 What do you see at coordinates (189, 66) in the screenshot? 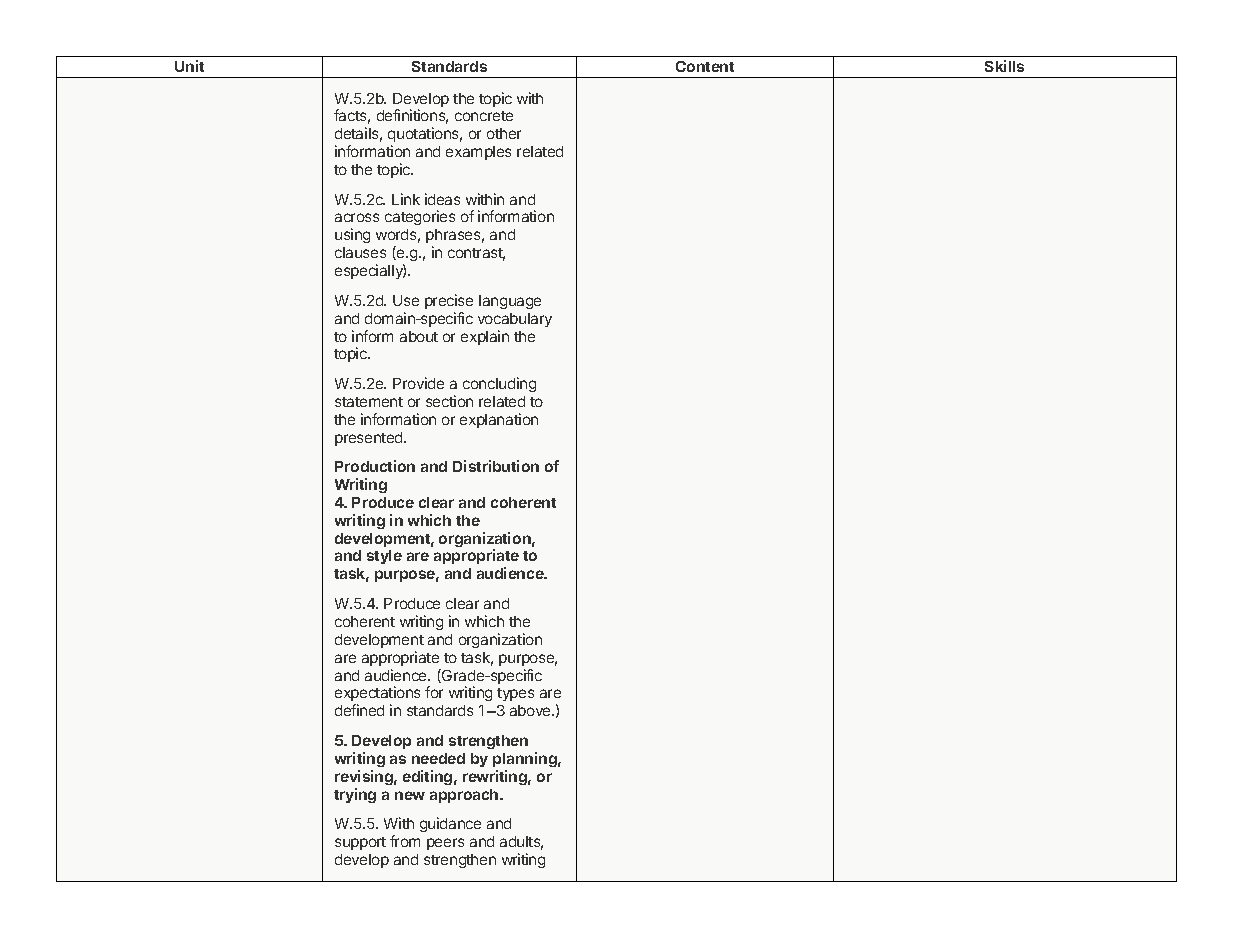
I see `Unit` at bounding box center [189, 66].
